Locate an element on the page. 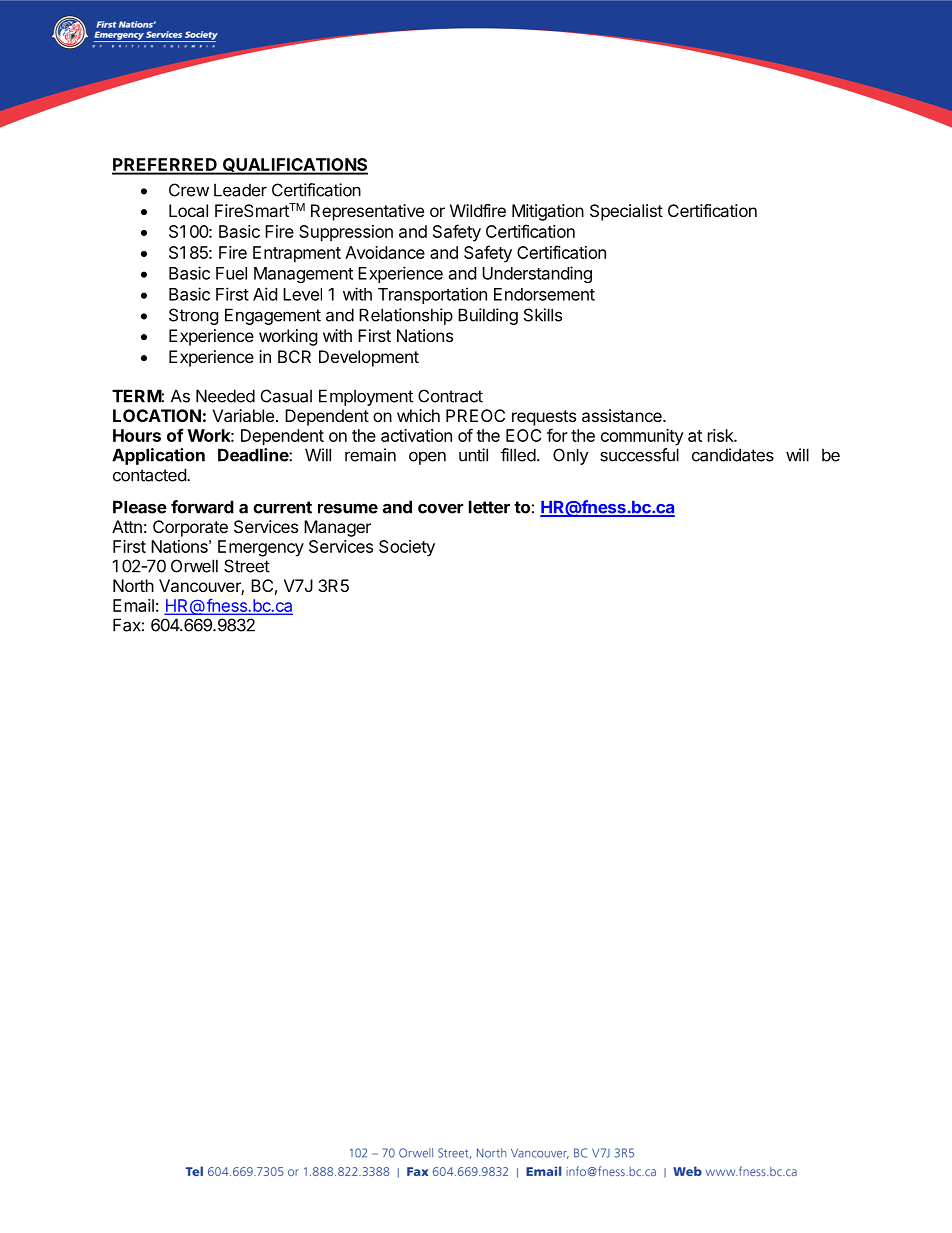 Image resolution: width=952 pixels, height=1233 pixels. Contract is located at coordinates (450, 396).
